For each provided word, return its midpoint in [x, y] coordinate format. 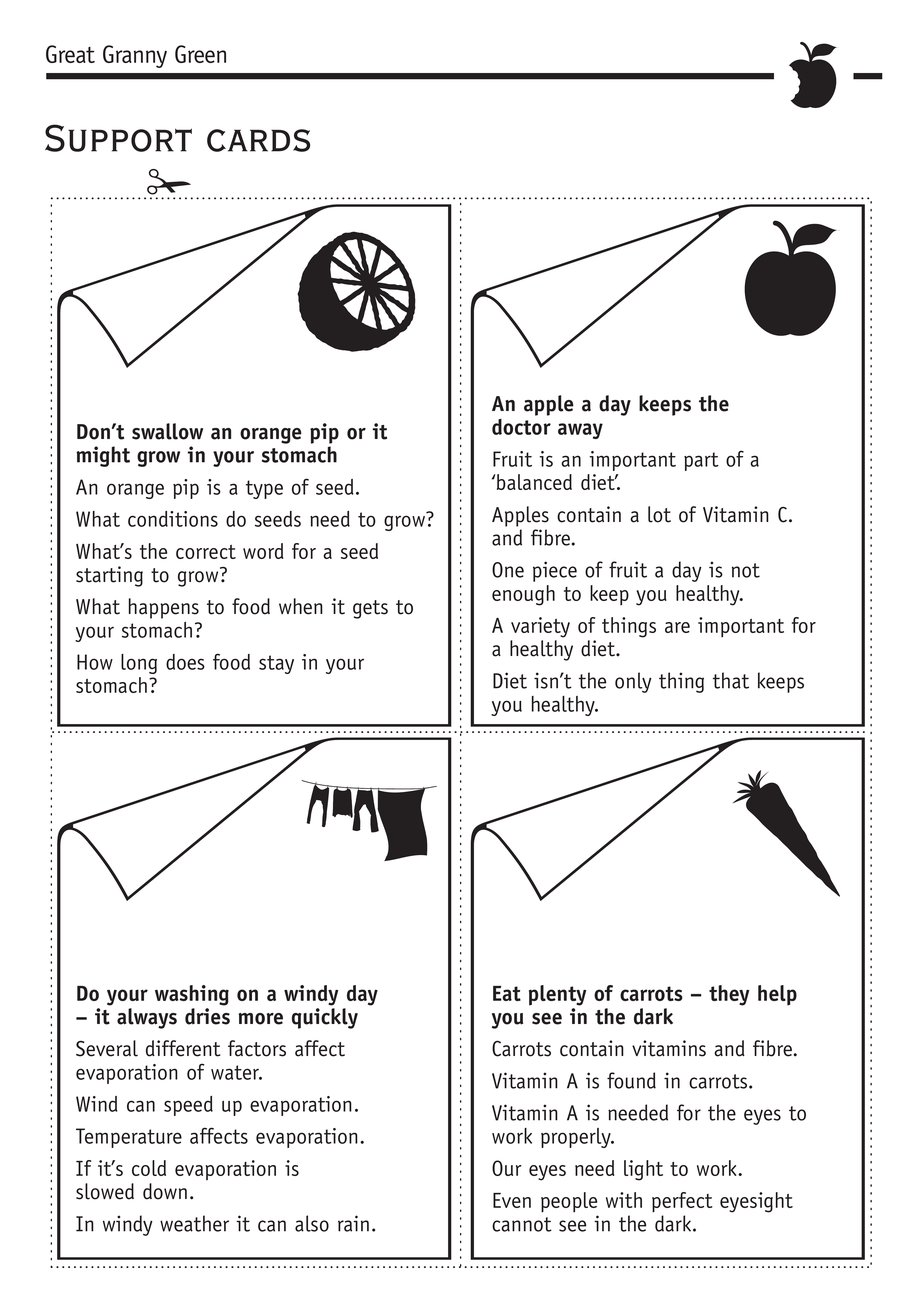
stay [276, 664]
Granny [135, 56]
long [139, 664]
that [731, 680]
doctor [521, 427]
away [580, 431]
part [701, 461]
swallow [167, 431]
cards [258, 140]
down [165, 1191]
